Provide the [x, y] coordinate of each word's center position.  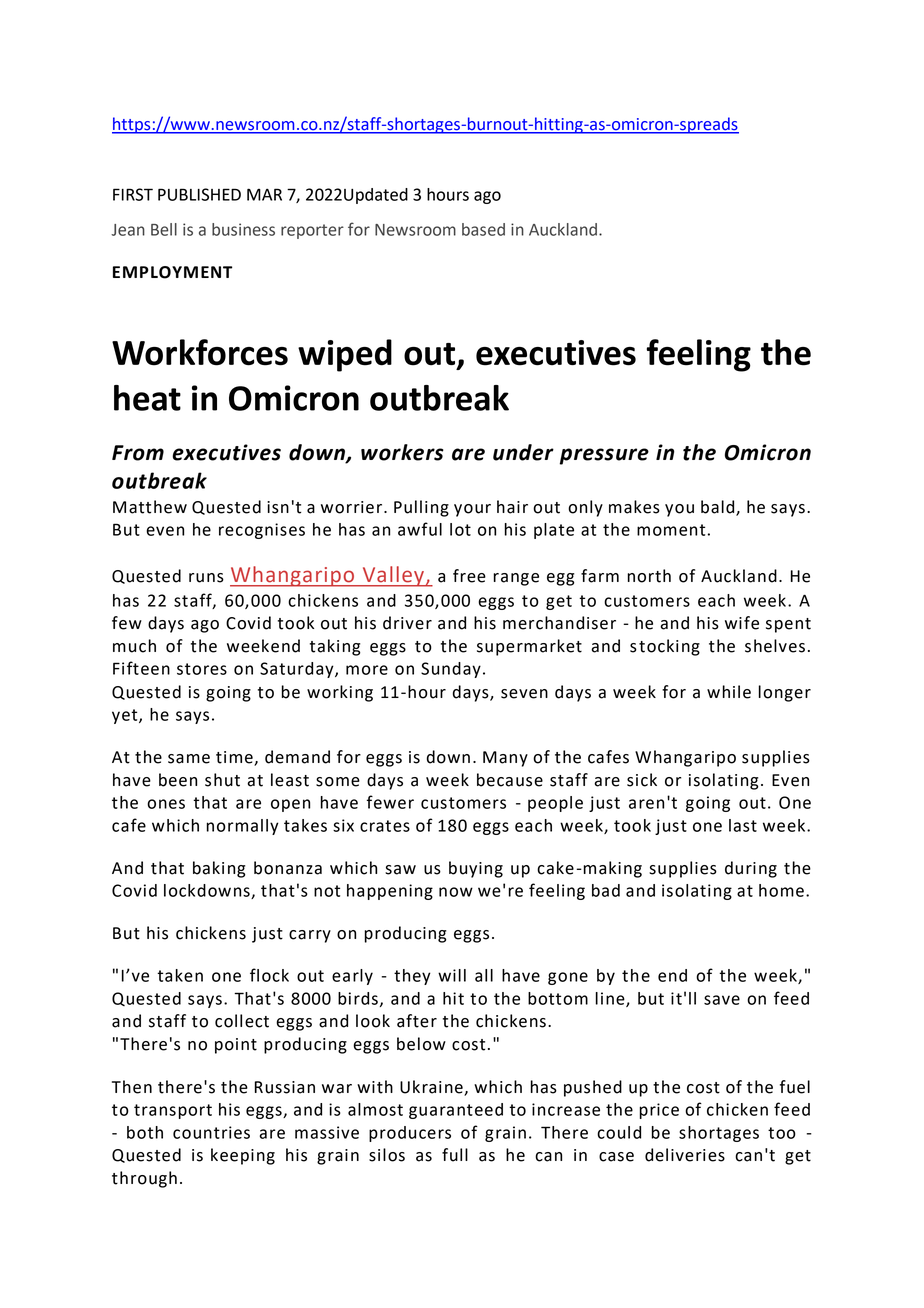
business [243, 229]
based [483, 229]
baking [219, 869]
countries [211, 1132]
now [456, 892]
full [455, 1155]
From [138, 453]
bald [719, 507]
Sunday [451, 670]
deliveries [685, 1155]
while [729, 692]
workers [402, 452]
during [751, 869]
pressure [604, 456]
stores [202, 669]
